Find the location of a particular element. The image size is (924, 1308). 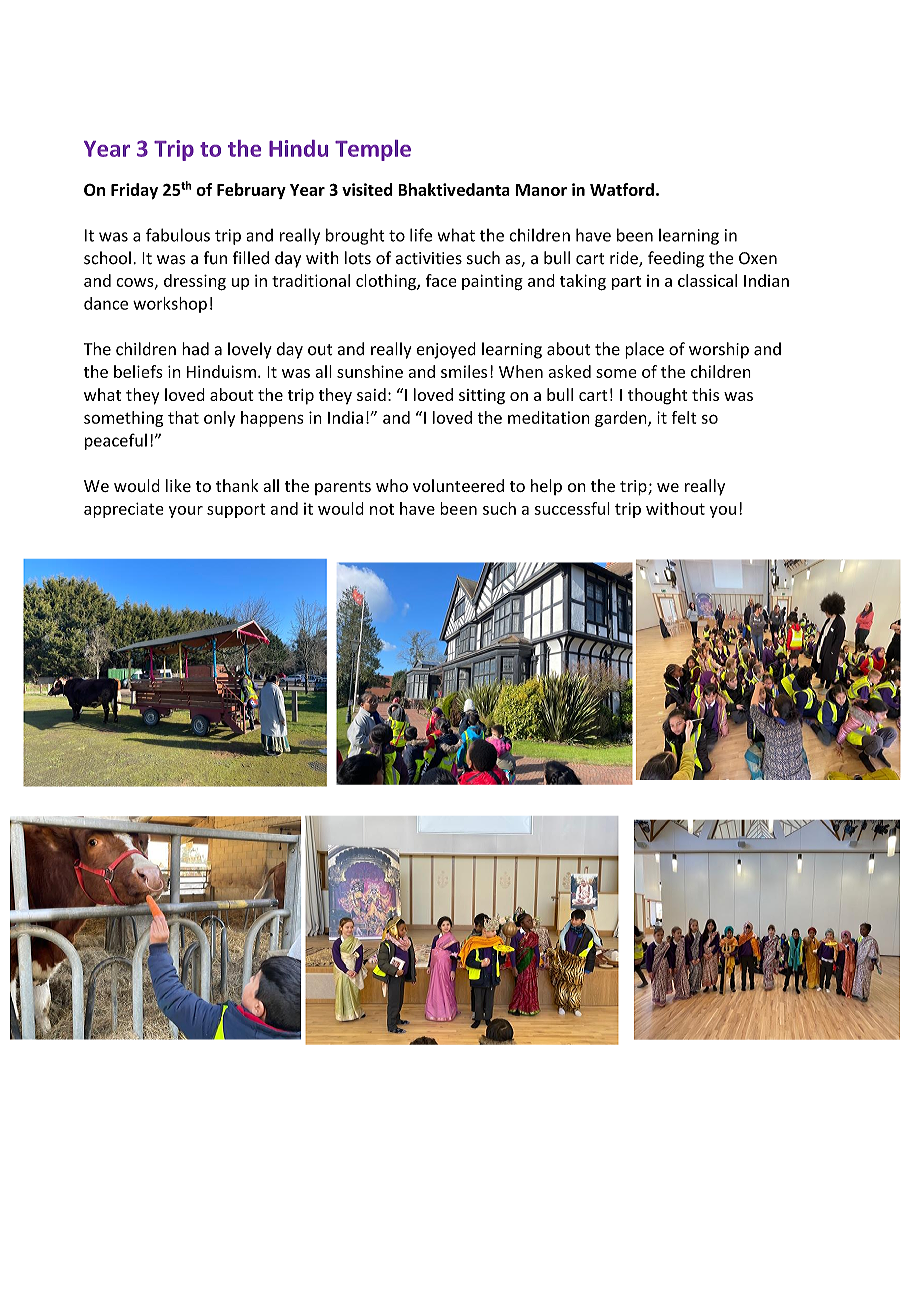

had is located at coordinates (195, 349).
